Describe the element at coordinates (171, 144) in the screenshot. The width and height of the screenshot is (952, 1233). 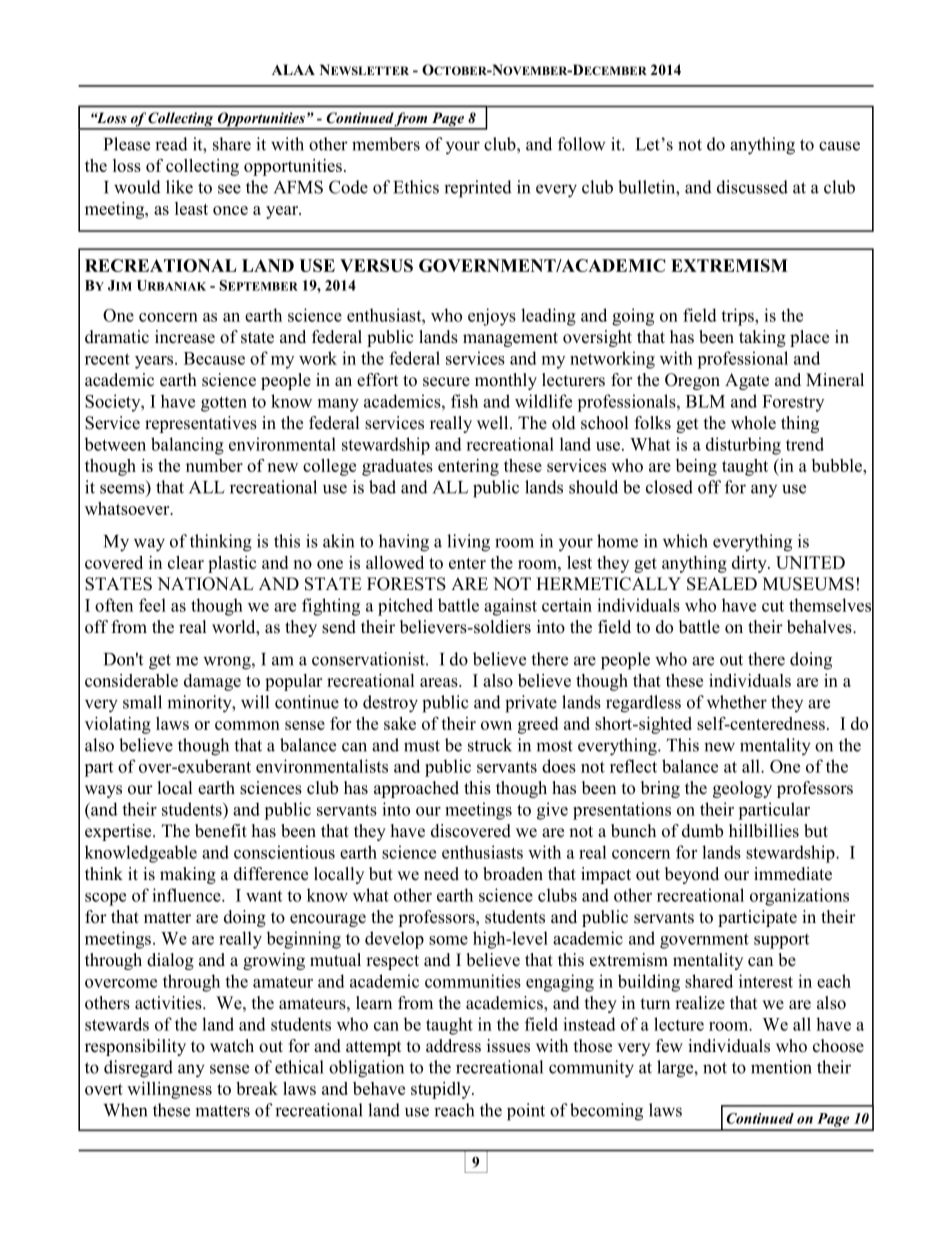
I see `read` at that location.
